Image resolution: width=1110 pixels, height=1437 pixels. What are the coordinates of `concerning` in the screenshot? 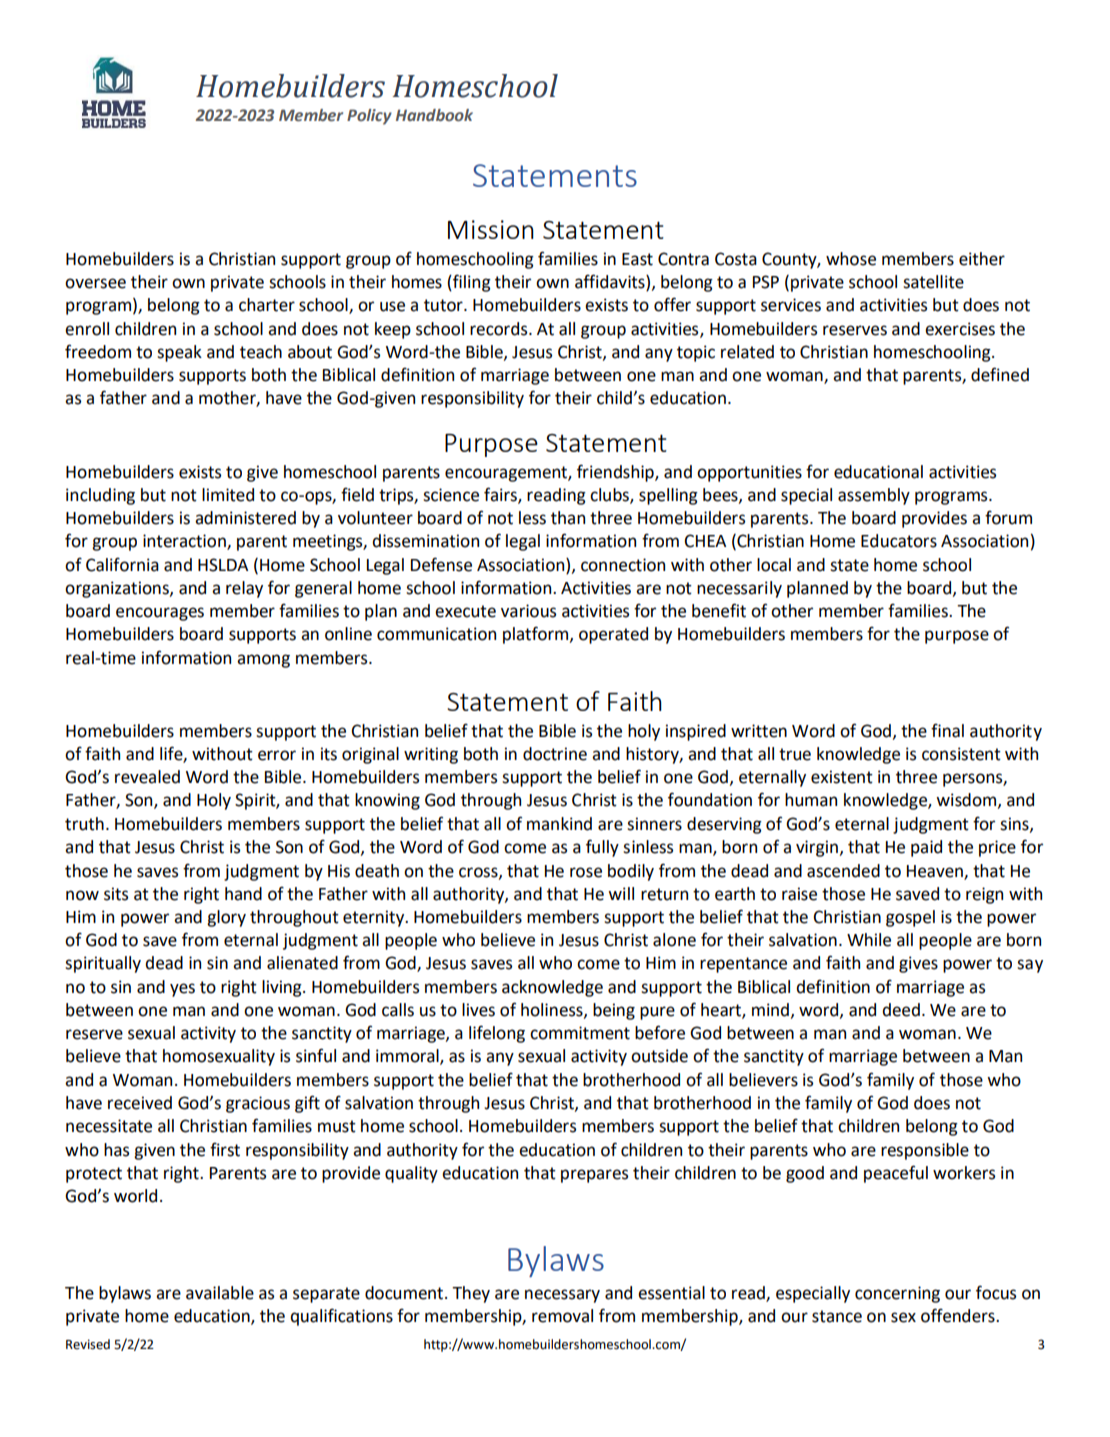 It's located at (897, 1294).
